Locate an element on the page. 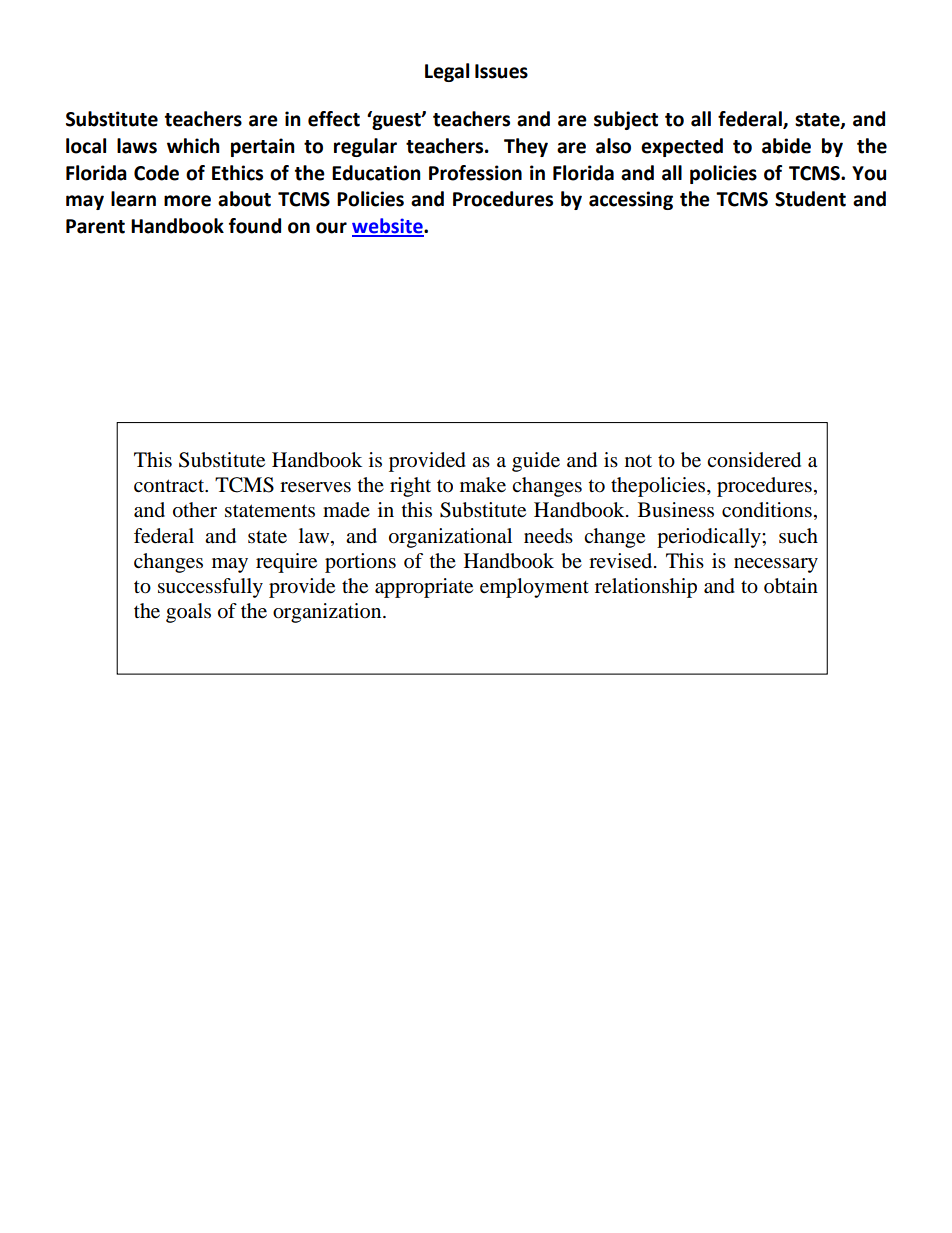 This page has height=1233, width=952. abide is located at coordinates (786, 146).
